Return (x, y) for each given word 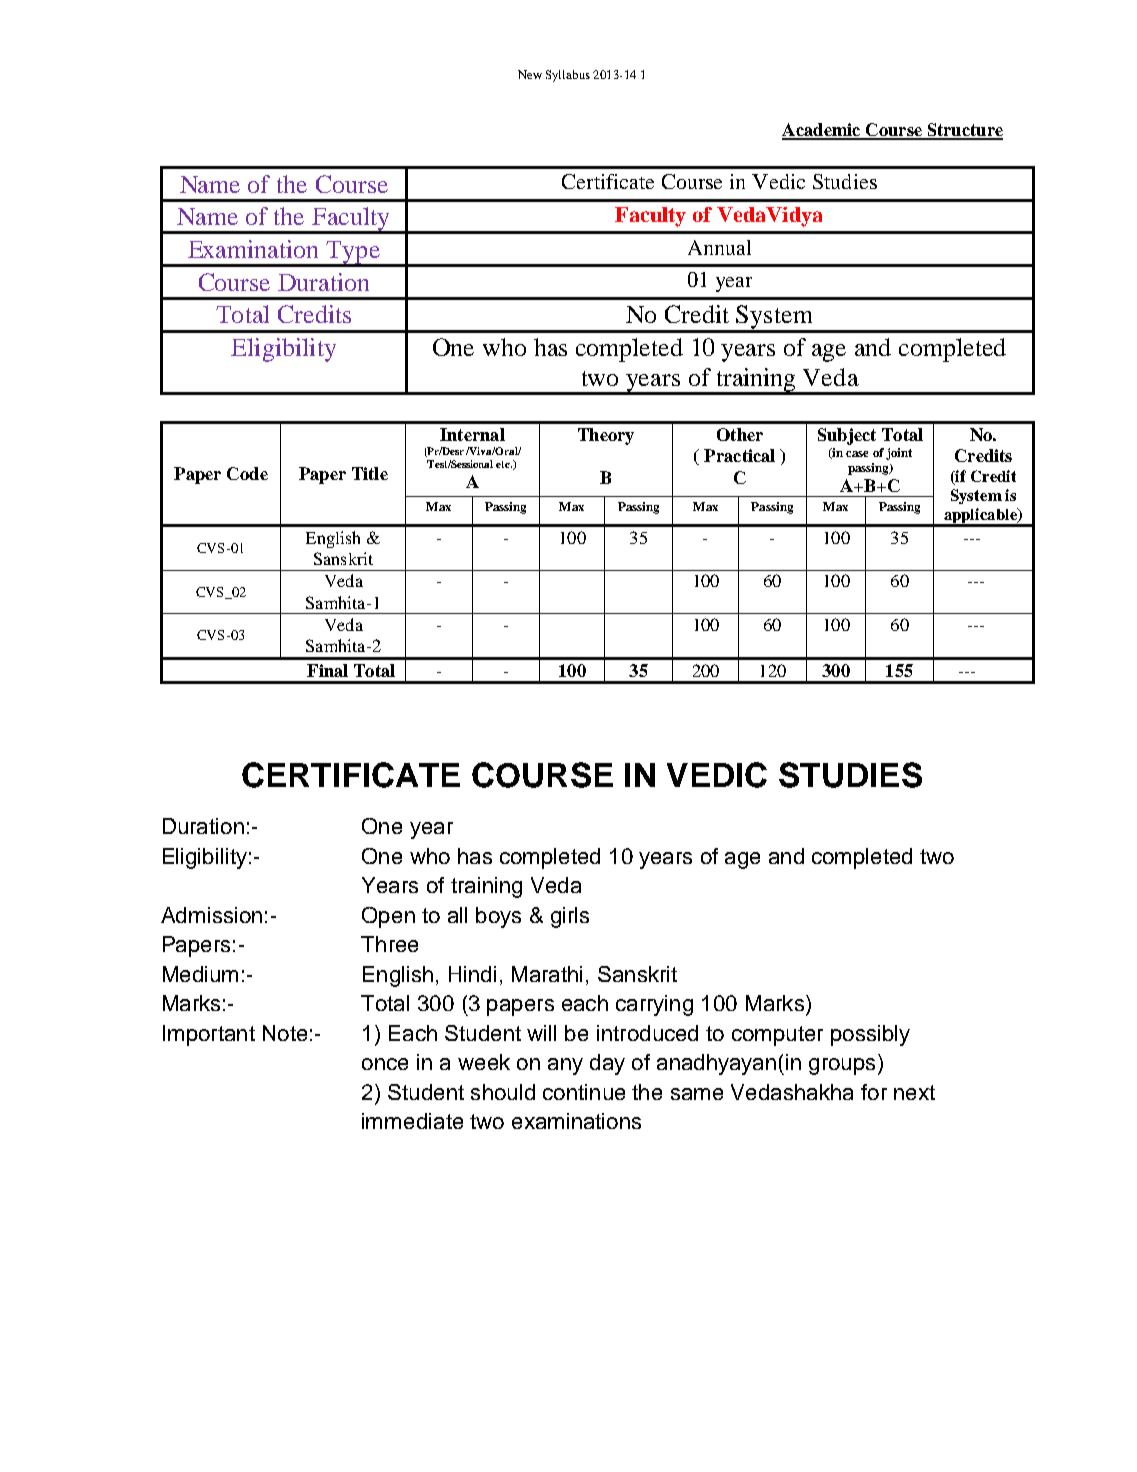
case (857, 454)
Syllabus (568, 76)
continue (584, 1092)
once (385, 1064)
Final (327, 670)
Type (353, 253)
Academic (822, 131)
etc (504, 464)
